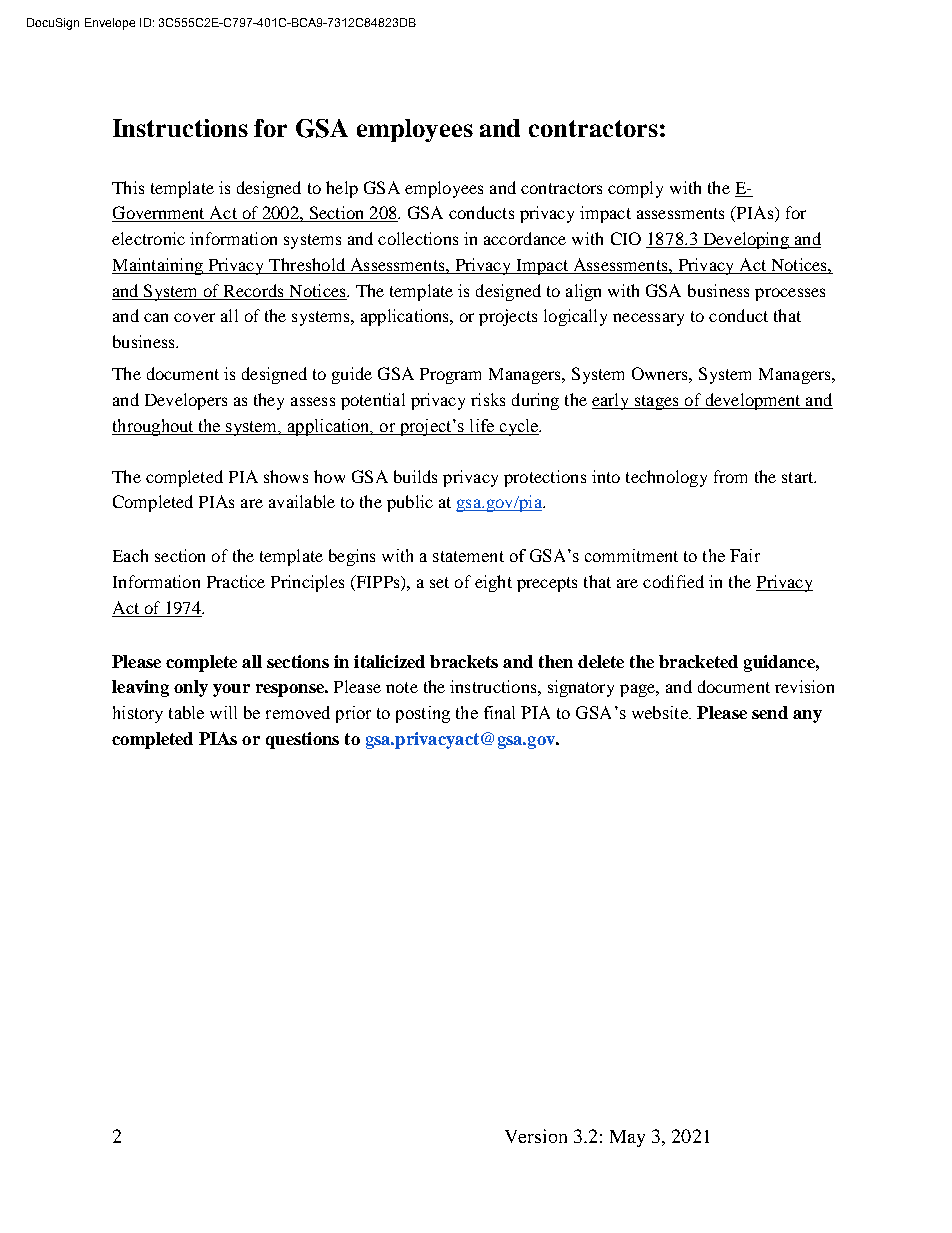 The height and width of the image is (1233, 952). I want to click on Version, so click(536, 1136).
